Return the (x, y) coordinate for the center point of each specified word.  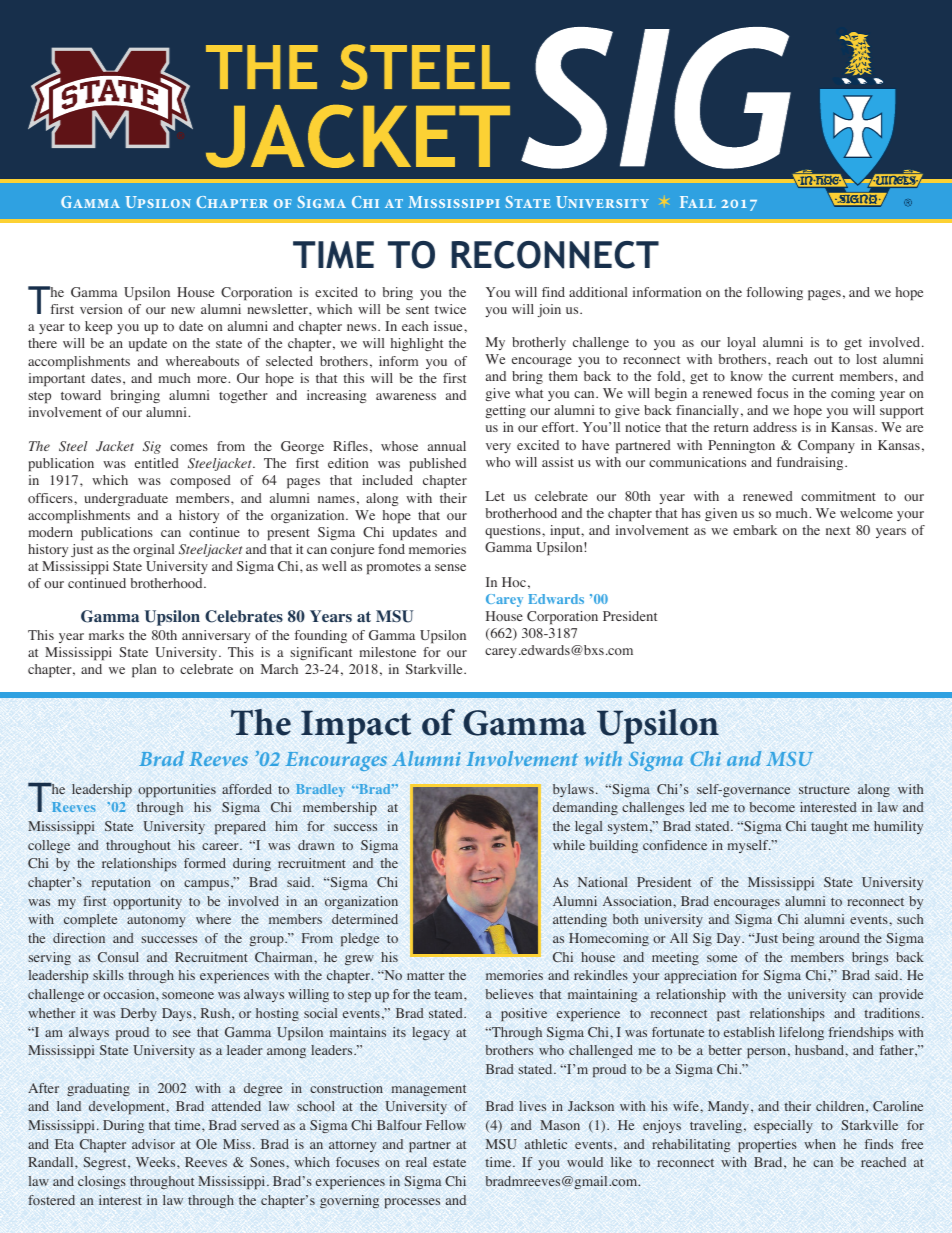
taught (829, 827)
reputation (121, 884)
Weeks (157, 1162)
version (101, 309)
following (775, 293)
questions (514, 532)
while (569, 845)
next (838, 531)
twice (450, 309)
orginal (153, 550)
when (820, 1144)
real (416, 1162)
